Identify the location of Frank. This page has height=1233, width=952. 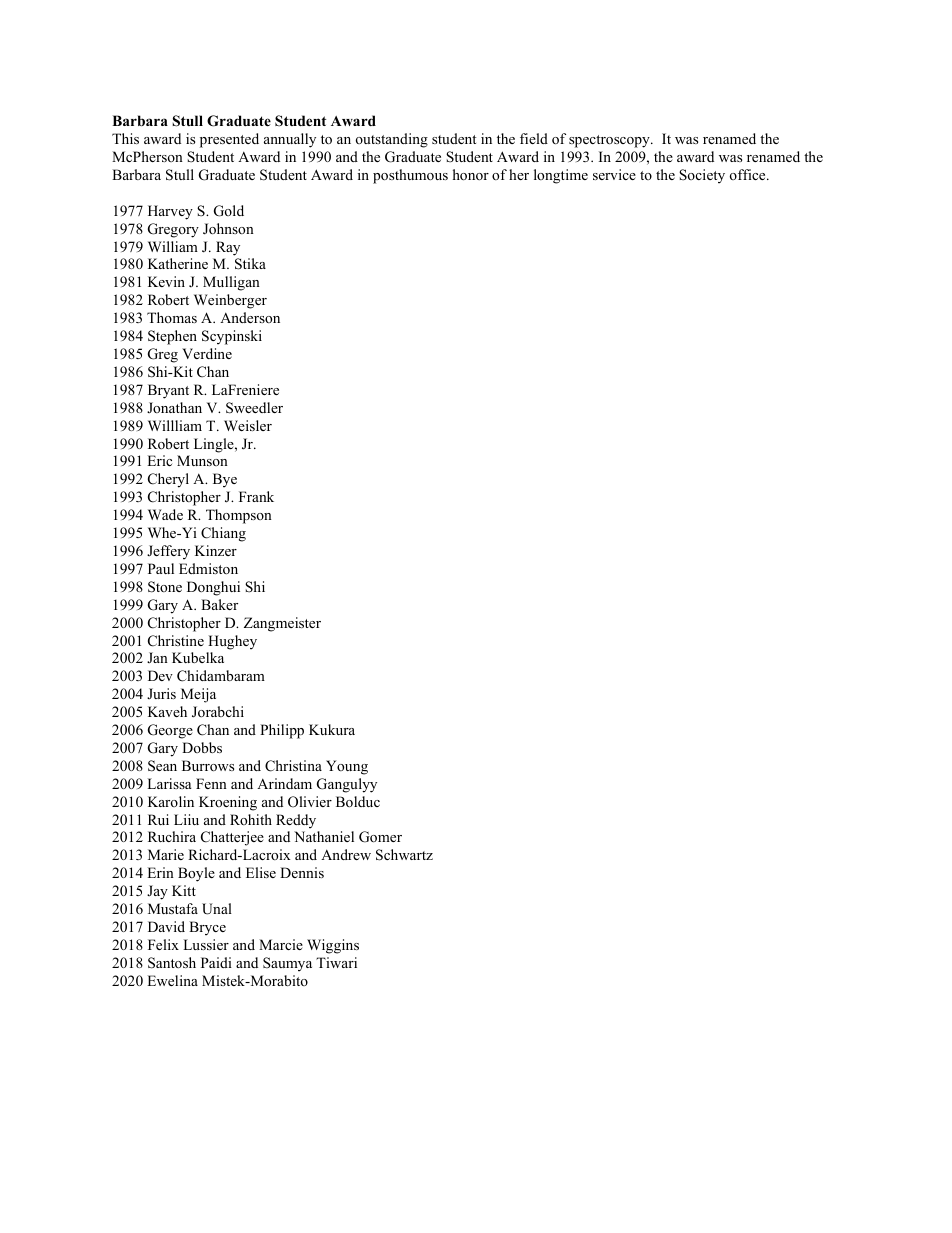
(256, 496).
